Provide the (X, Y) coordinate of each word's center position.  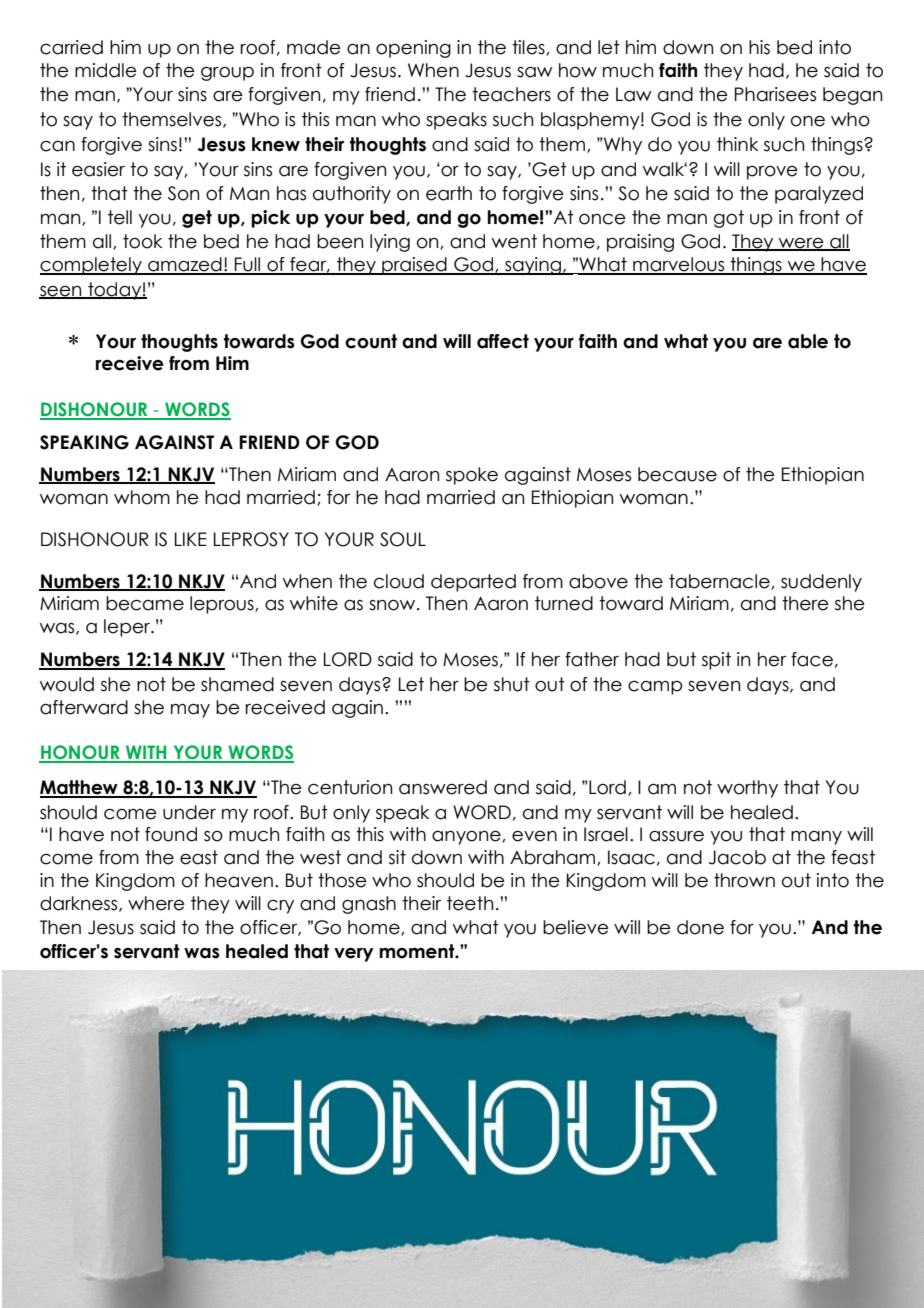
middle (106, 70)
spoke (472, 476)
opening (413, 49)
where (156, 903)
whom (142, 497)
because (677, 474)
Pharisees (775, 94)
